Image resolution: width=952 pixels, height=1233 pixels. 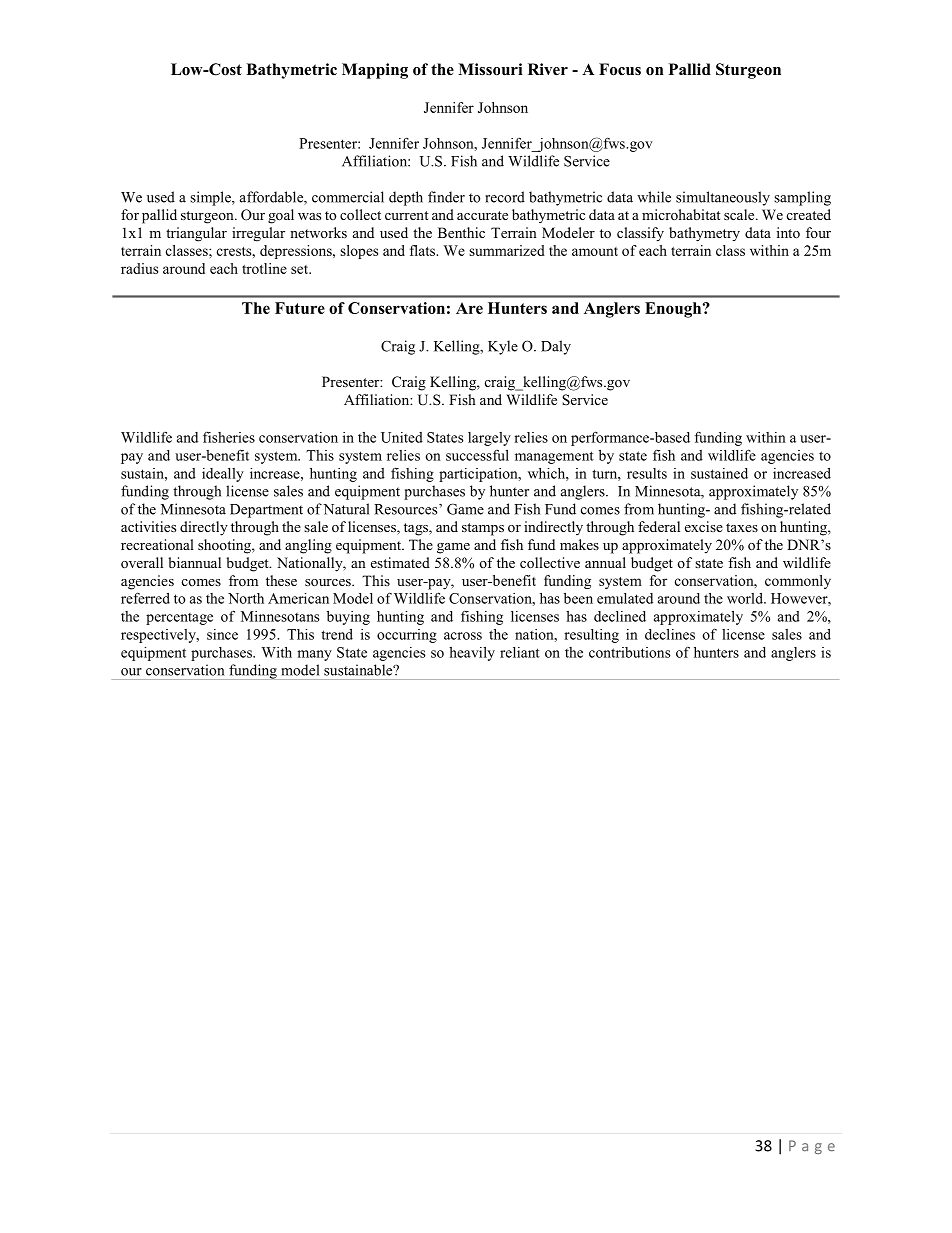 I want to click on since, so click(x=222, y=634).
